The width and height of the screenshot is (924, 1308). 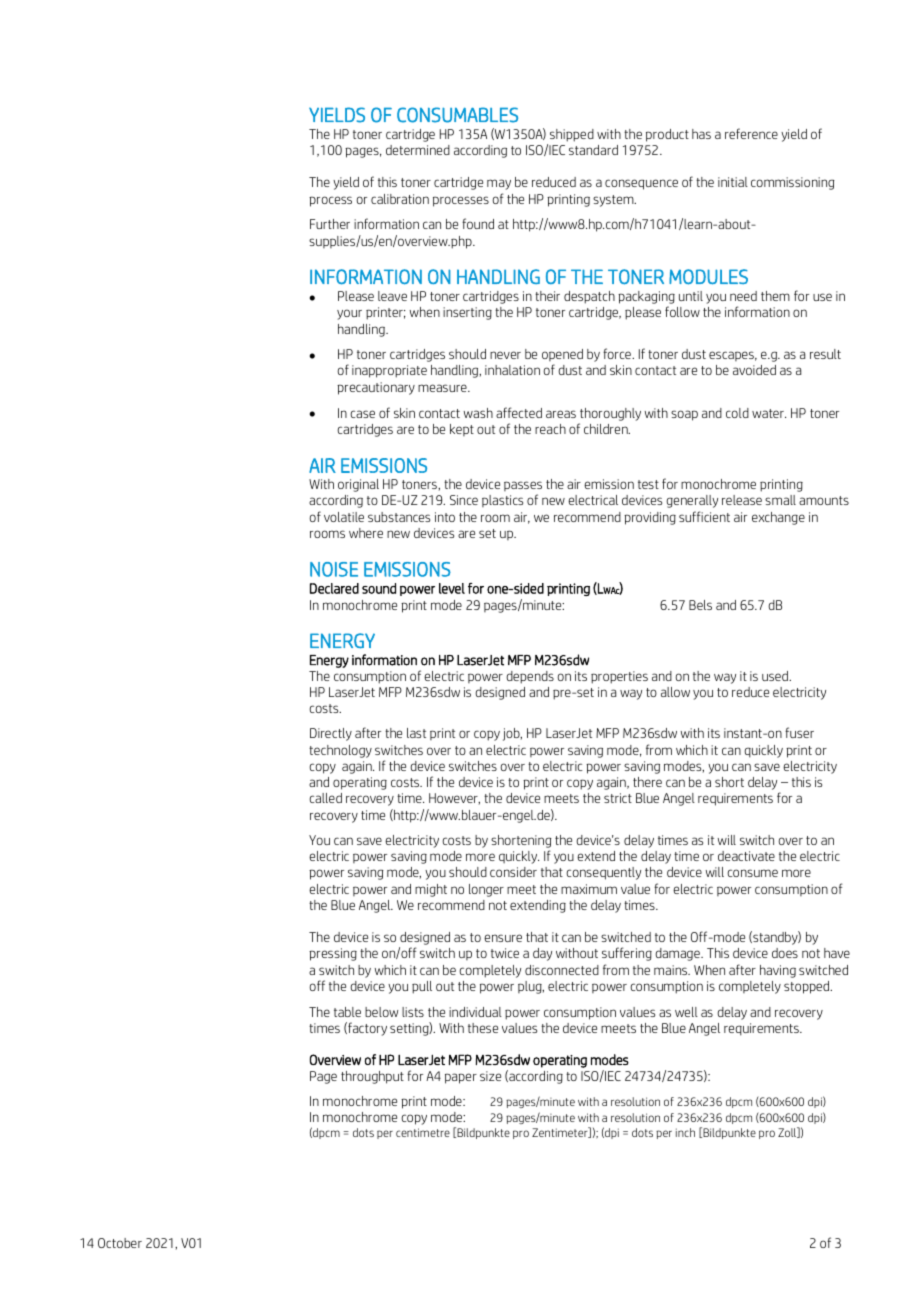 What do you see at coordinates (120, 1243) in the screenshot?
I see `October` at bounding box center [120, 1243].
